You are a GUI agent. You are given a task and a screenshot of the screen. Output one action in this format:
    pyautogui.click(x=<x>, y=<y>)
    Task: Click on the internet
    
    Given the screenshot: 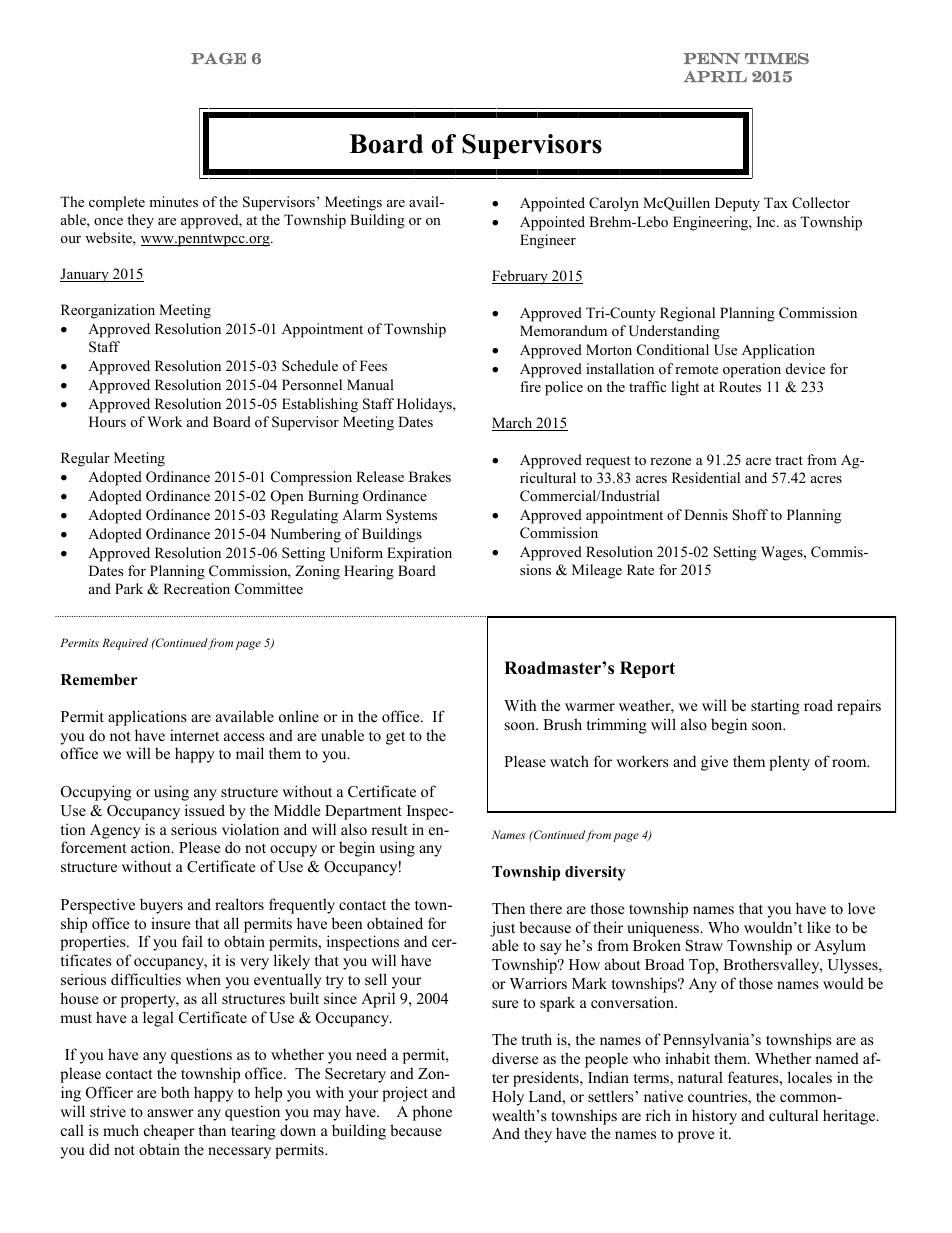 What is the action you would take?
    pyautogui.click(x=194, y=735)
